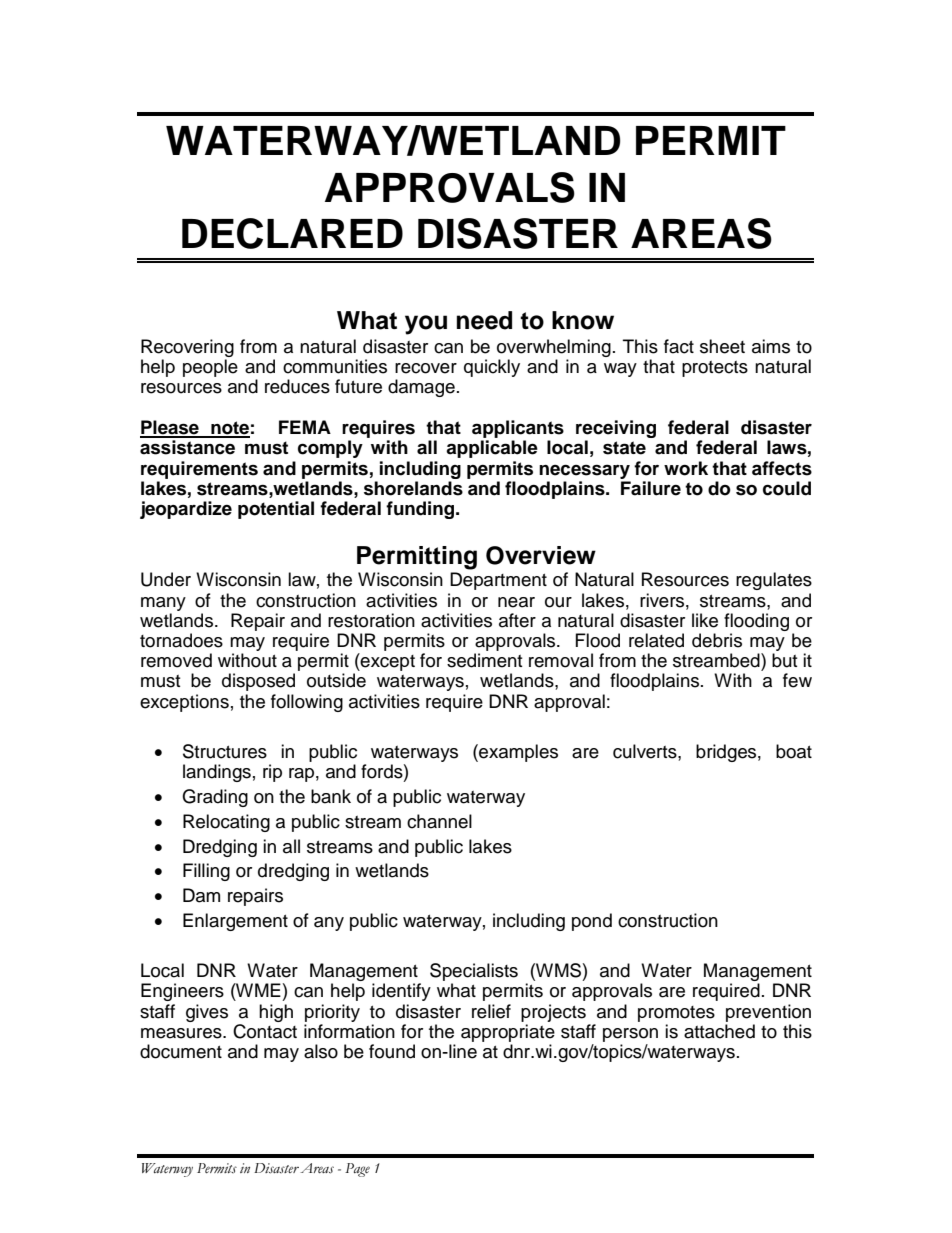 The image size is (952, 1233). I want to click on sediment, so click(484, 660).
